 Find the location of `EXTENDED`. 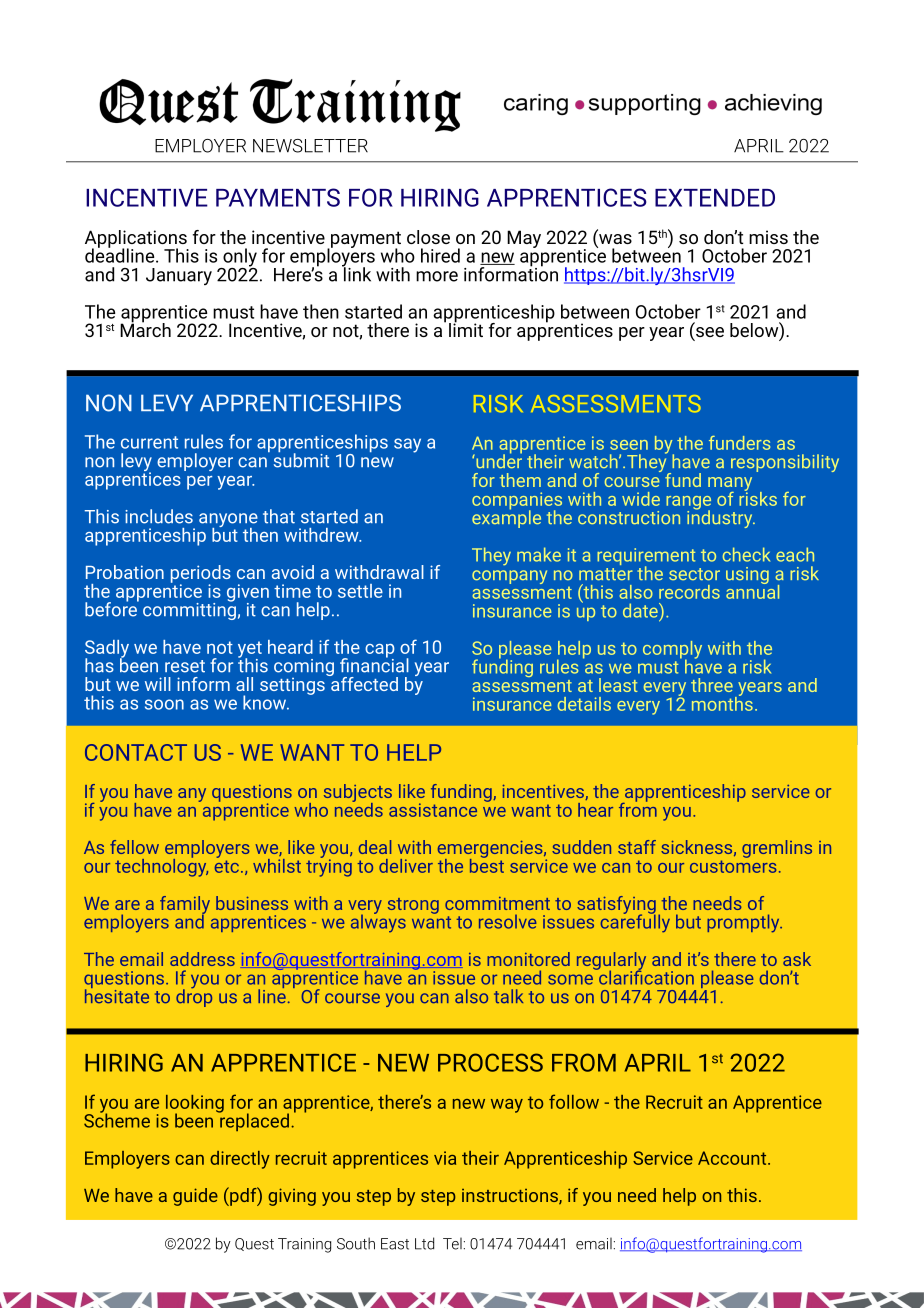

EXTENDED is located at coordinates (715, 198).
